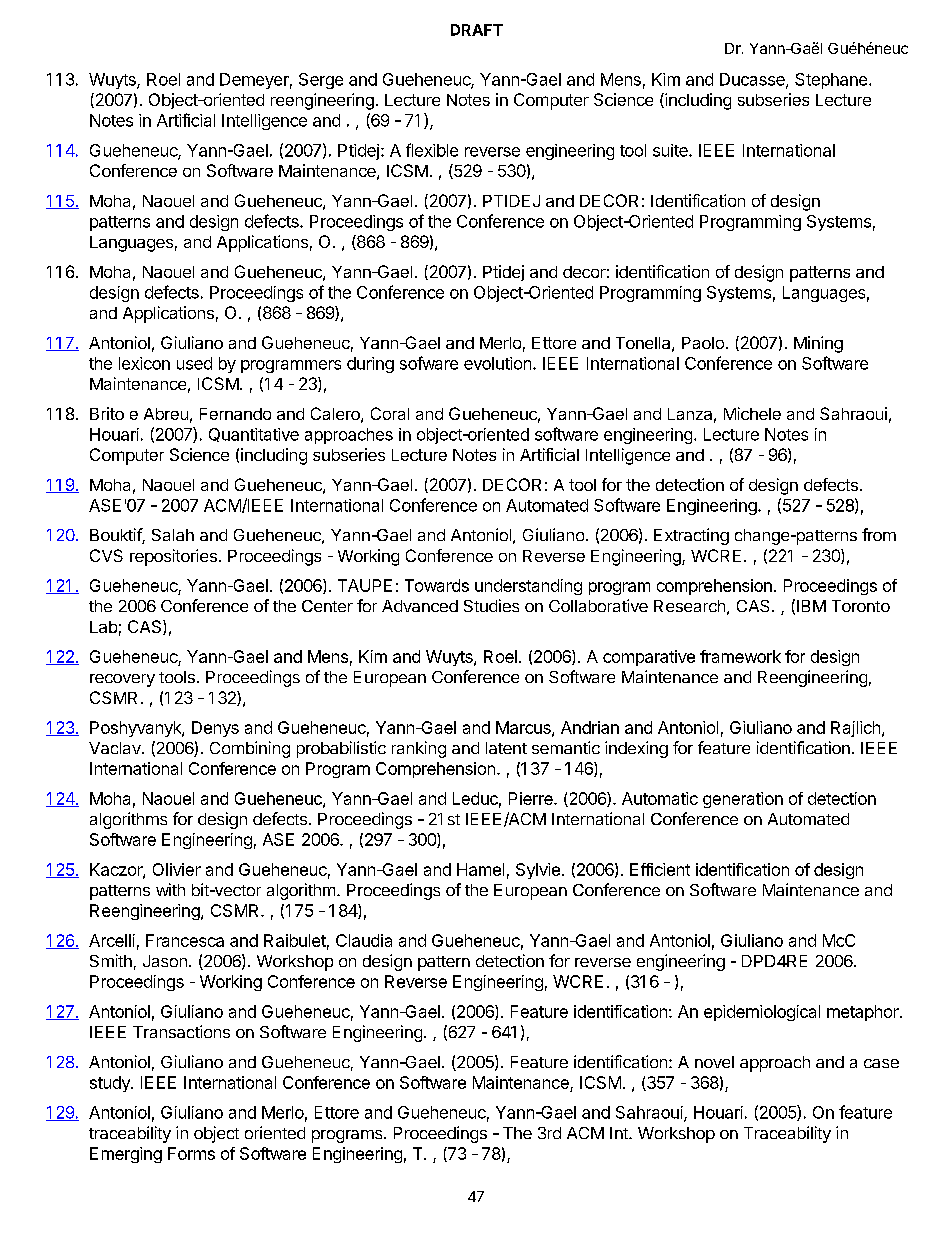 The width and height of the screenshot is (952, 1233). What do you see at coordinates (811, 606) in the screenshot?
I see `IBM` at bounding box center [811, 606].
